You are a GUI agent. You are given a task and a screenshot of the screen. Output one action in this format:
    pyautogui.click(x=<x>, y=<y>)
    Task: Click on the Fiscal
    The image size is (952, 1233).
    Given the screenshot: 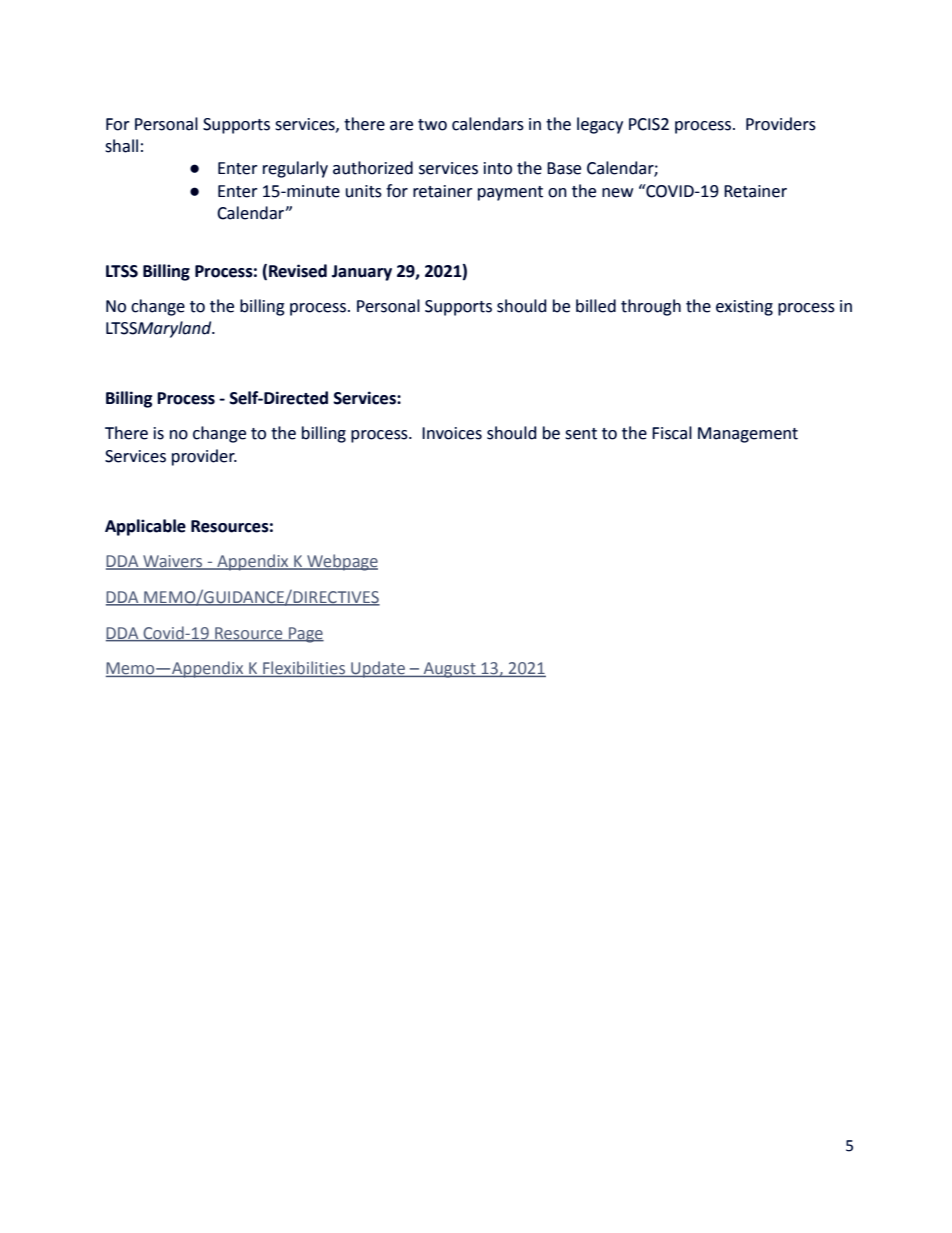 What is the action you would take?
    pyautogui.click(x=672, y=433)
